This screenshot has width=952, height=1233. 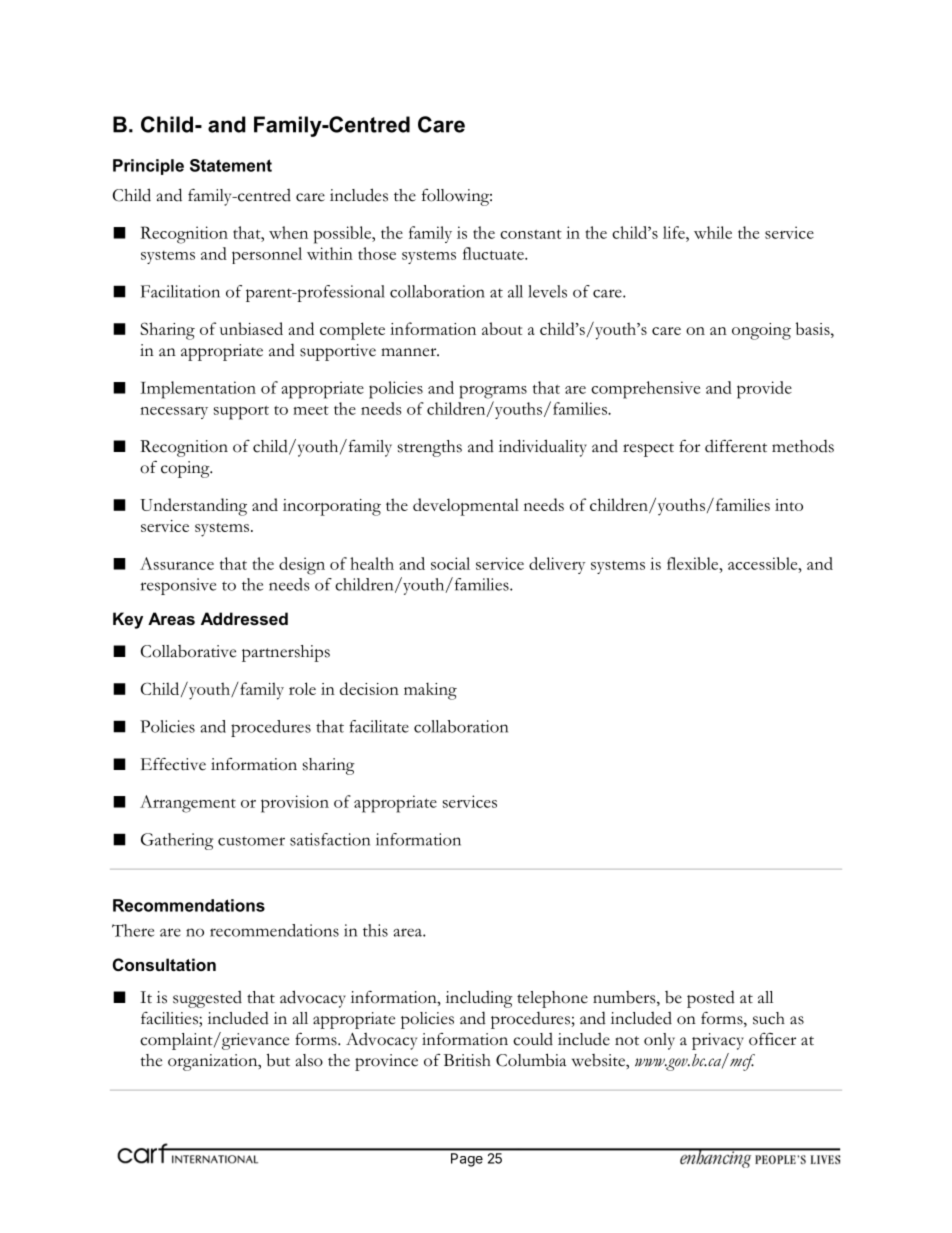 I want to click on provide, so click(x=764, y=390).
